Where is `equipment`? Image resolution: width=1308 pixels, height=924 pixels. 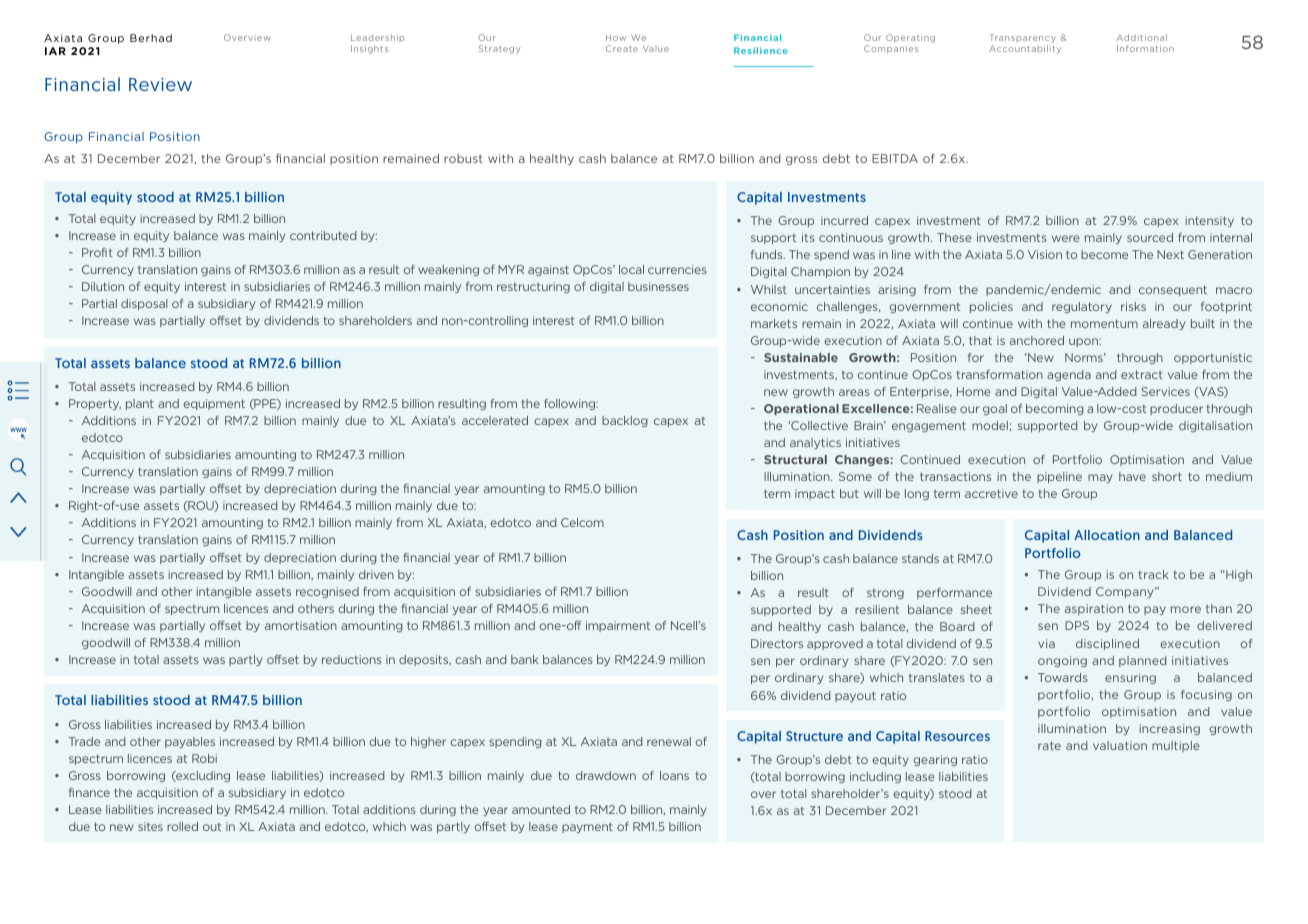 equipment is located at coordinates (214, 404).
